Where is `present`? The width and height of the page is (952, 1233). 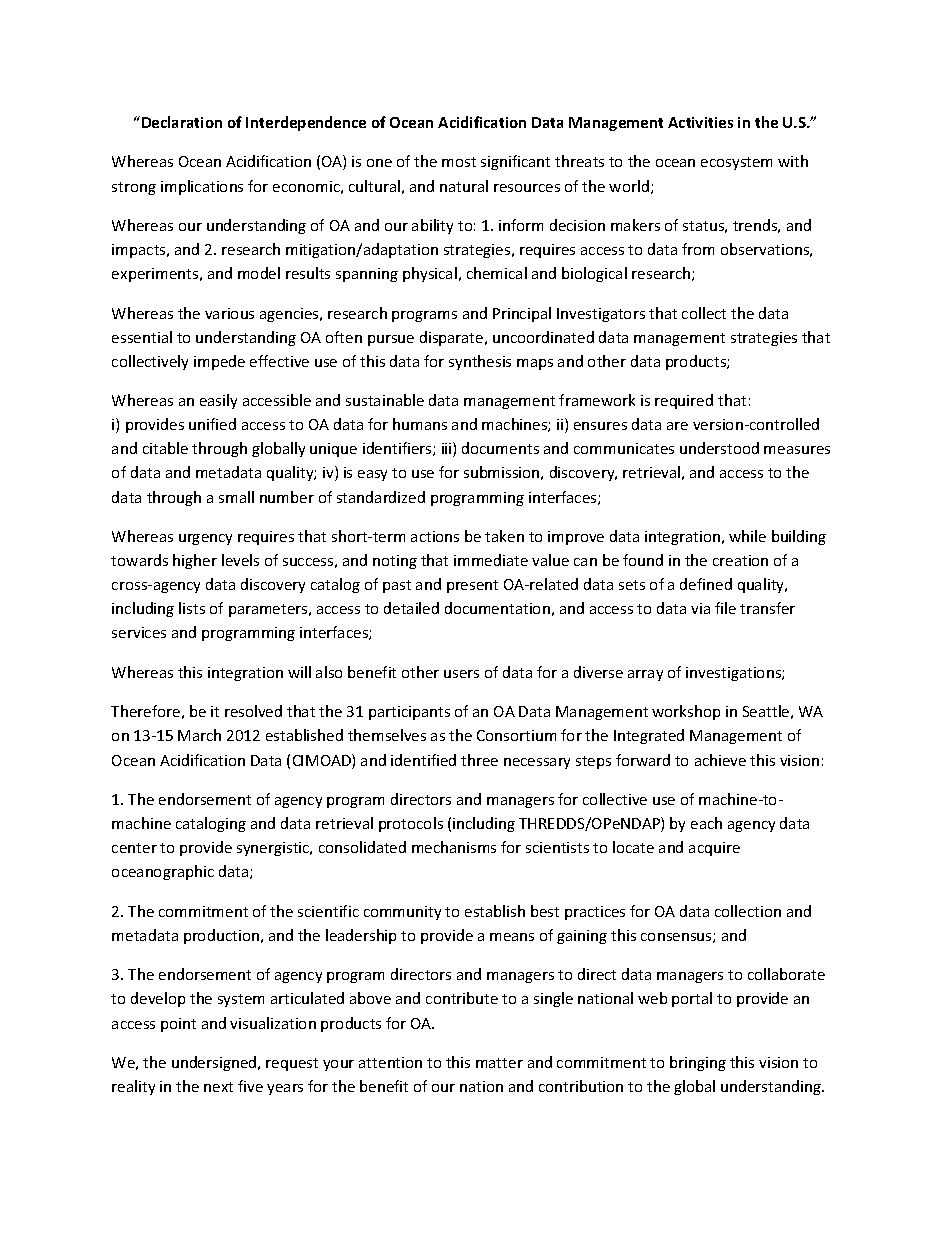
present is located at coordinates (472, 586).
